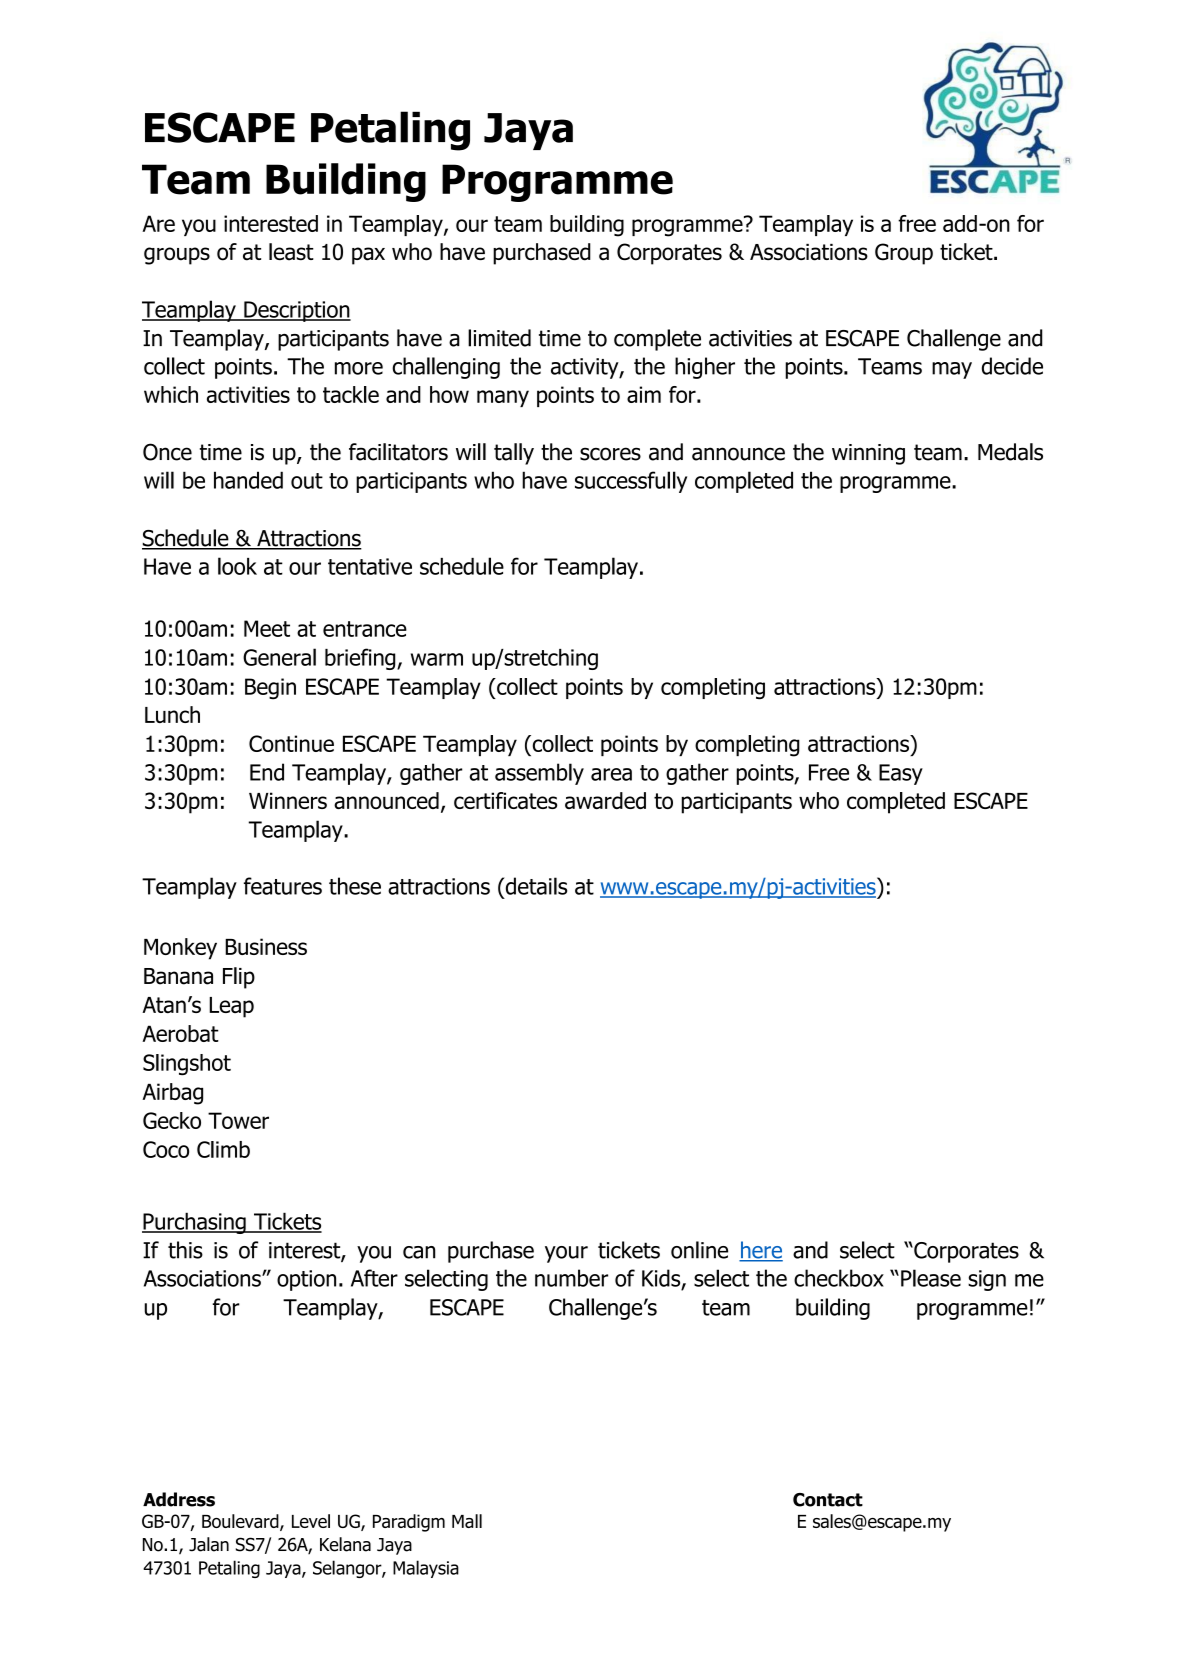 The width and height of the screenshot is (1186, 1676). I want to click on Contact, so click(828, 1500).
